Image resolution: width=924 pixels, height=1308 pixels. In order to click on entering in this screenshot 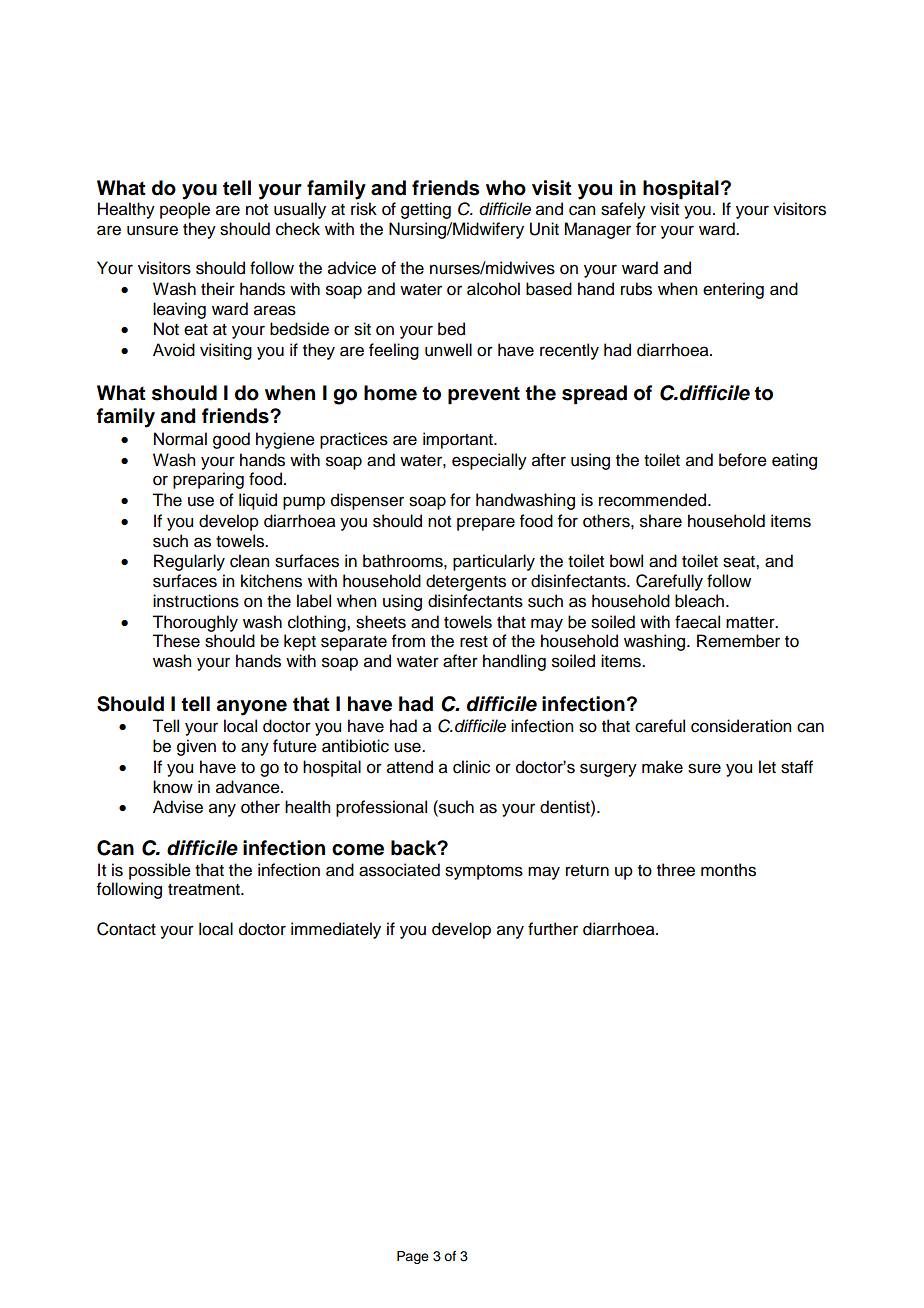, I will do `click(733, 290)`.
